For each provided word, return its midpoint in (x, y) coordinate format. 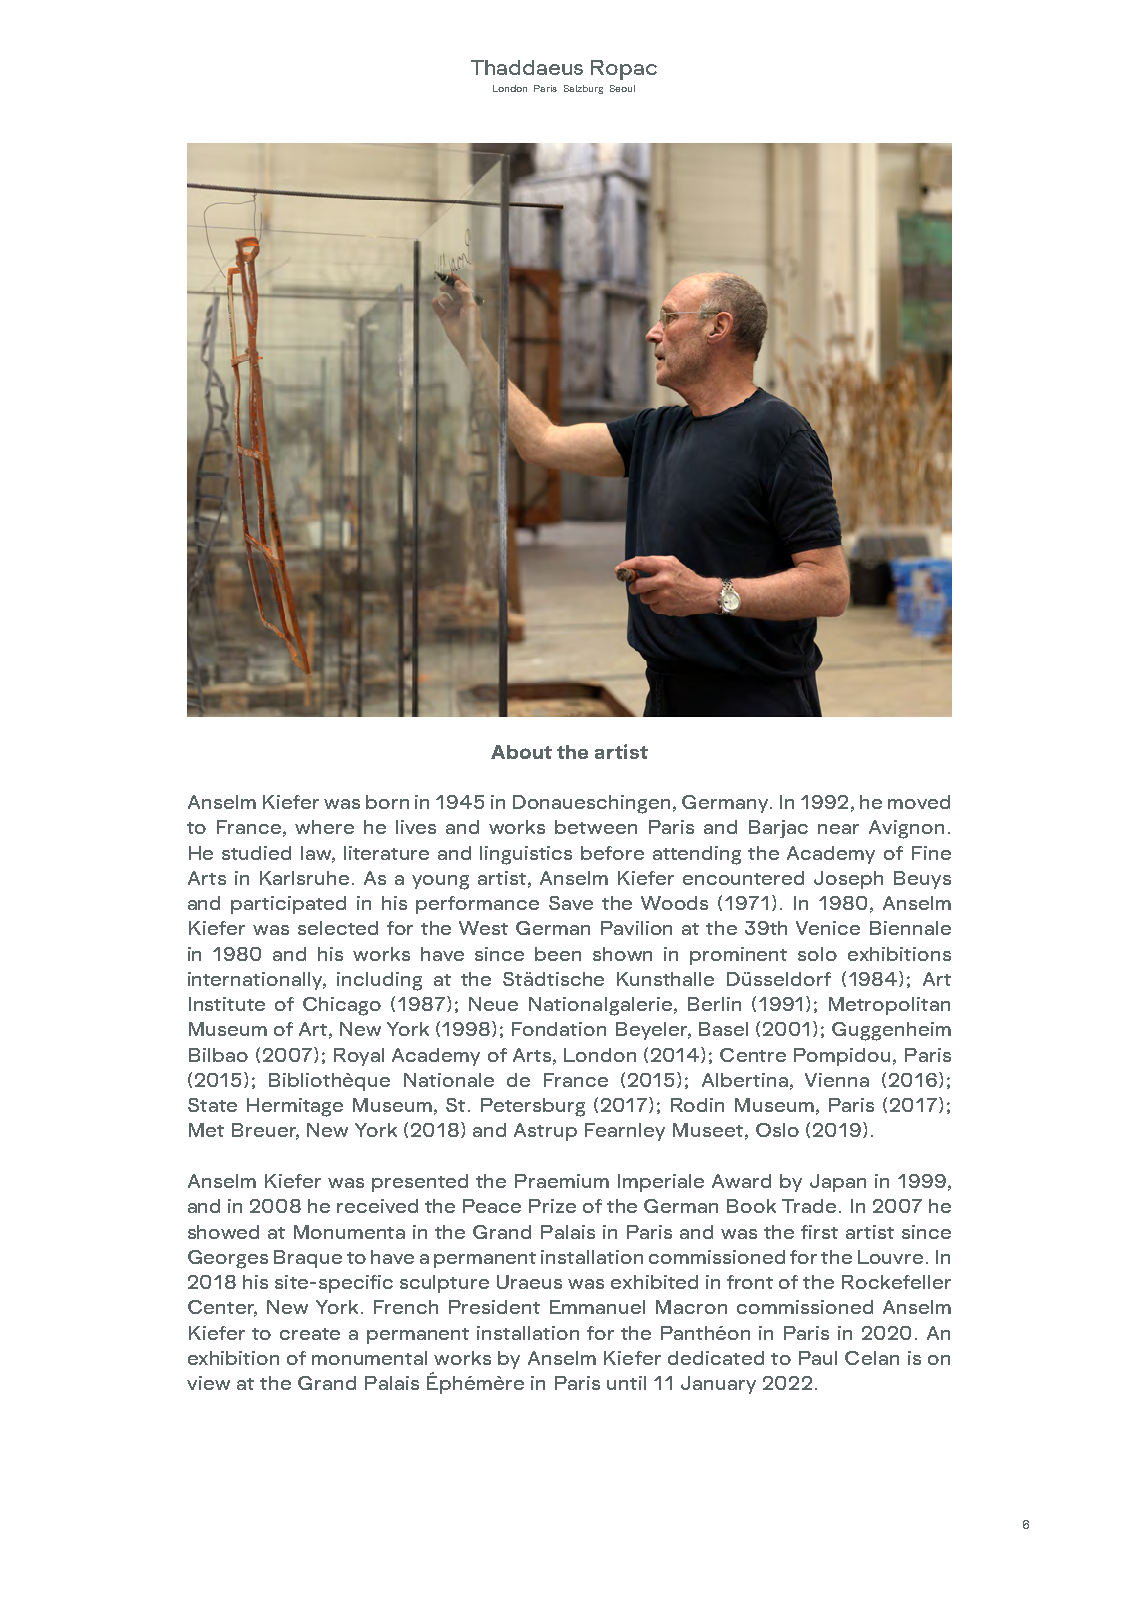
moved (919, 802)
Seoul (622, 88)
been (558, 954)
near (838, 829)
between (596, 827)
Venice (828, 928)
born (387, 802)
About (521, 752)
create (310, 1334)
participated (288, 905)
